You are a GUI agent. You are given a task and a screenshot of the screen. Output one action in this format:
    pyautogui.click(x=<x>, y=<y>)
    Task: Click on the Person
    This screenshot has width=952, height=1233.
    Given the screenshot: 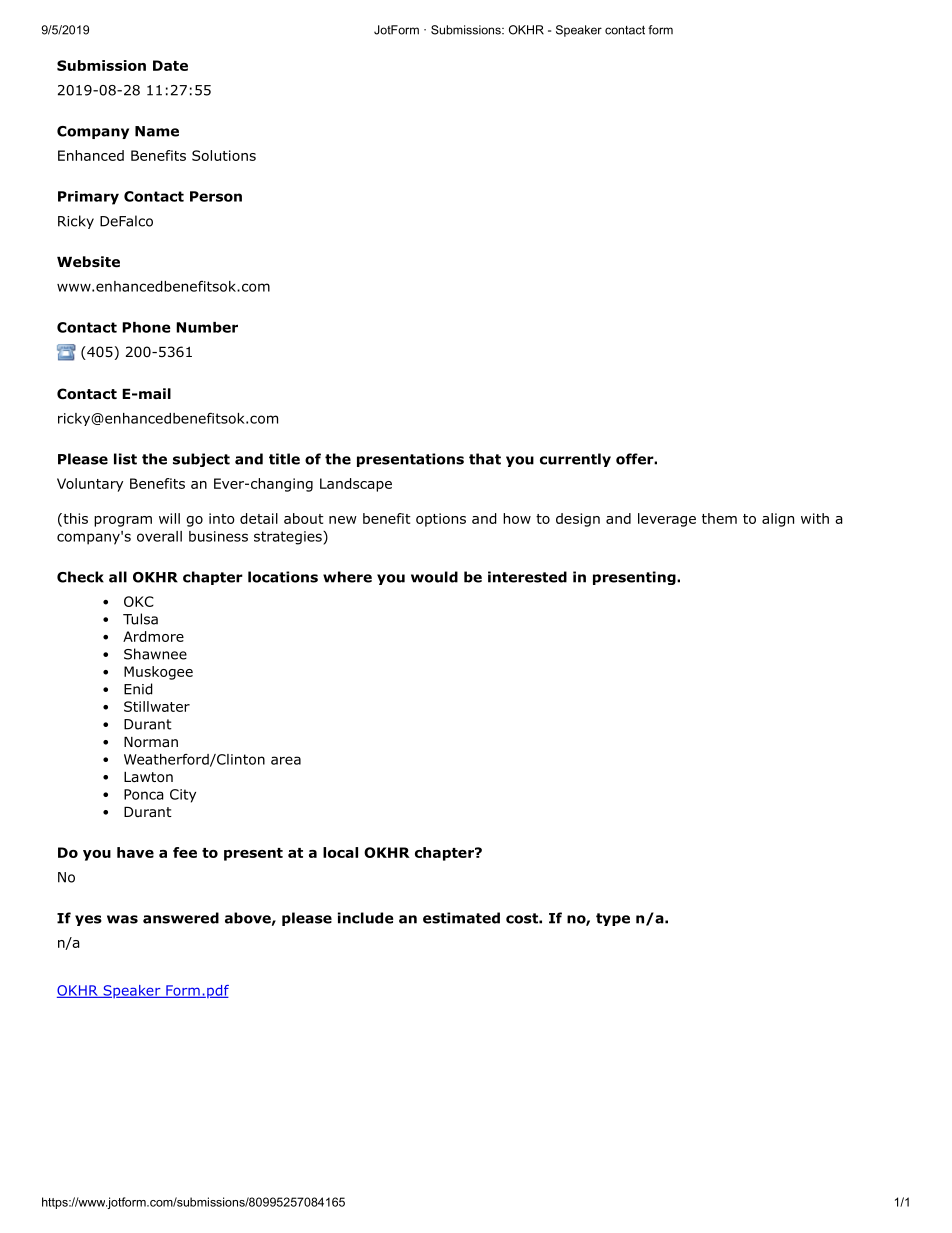 What is the action you would take?
    pyautogui.click(x=216, y=196)
